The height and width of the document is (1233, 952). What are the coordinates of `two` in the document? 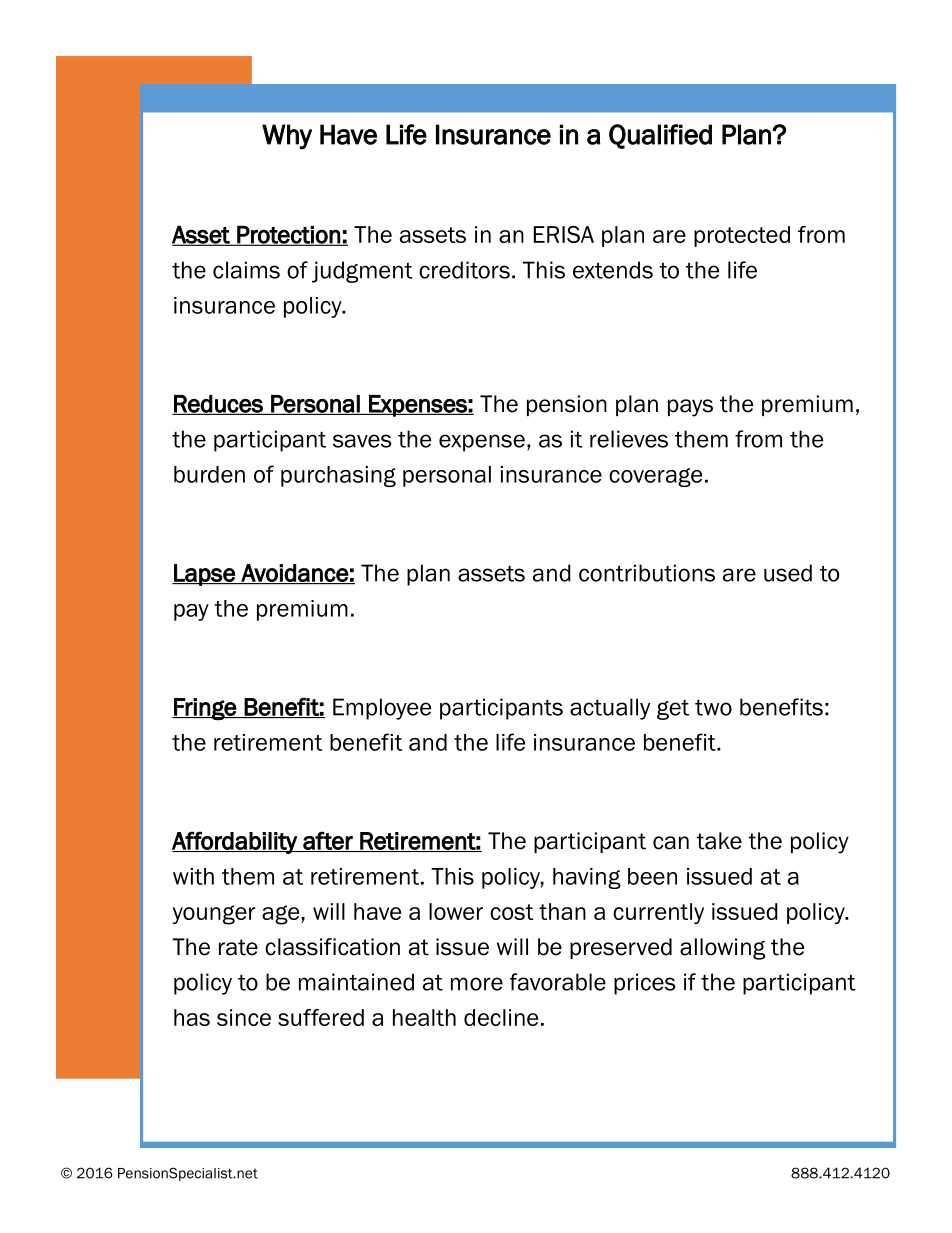 It's located at (713, 708).
